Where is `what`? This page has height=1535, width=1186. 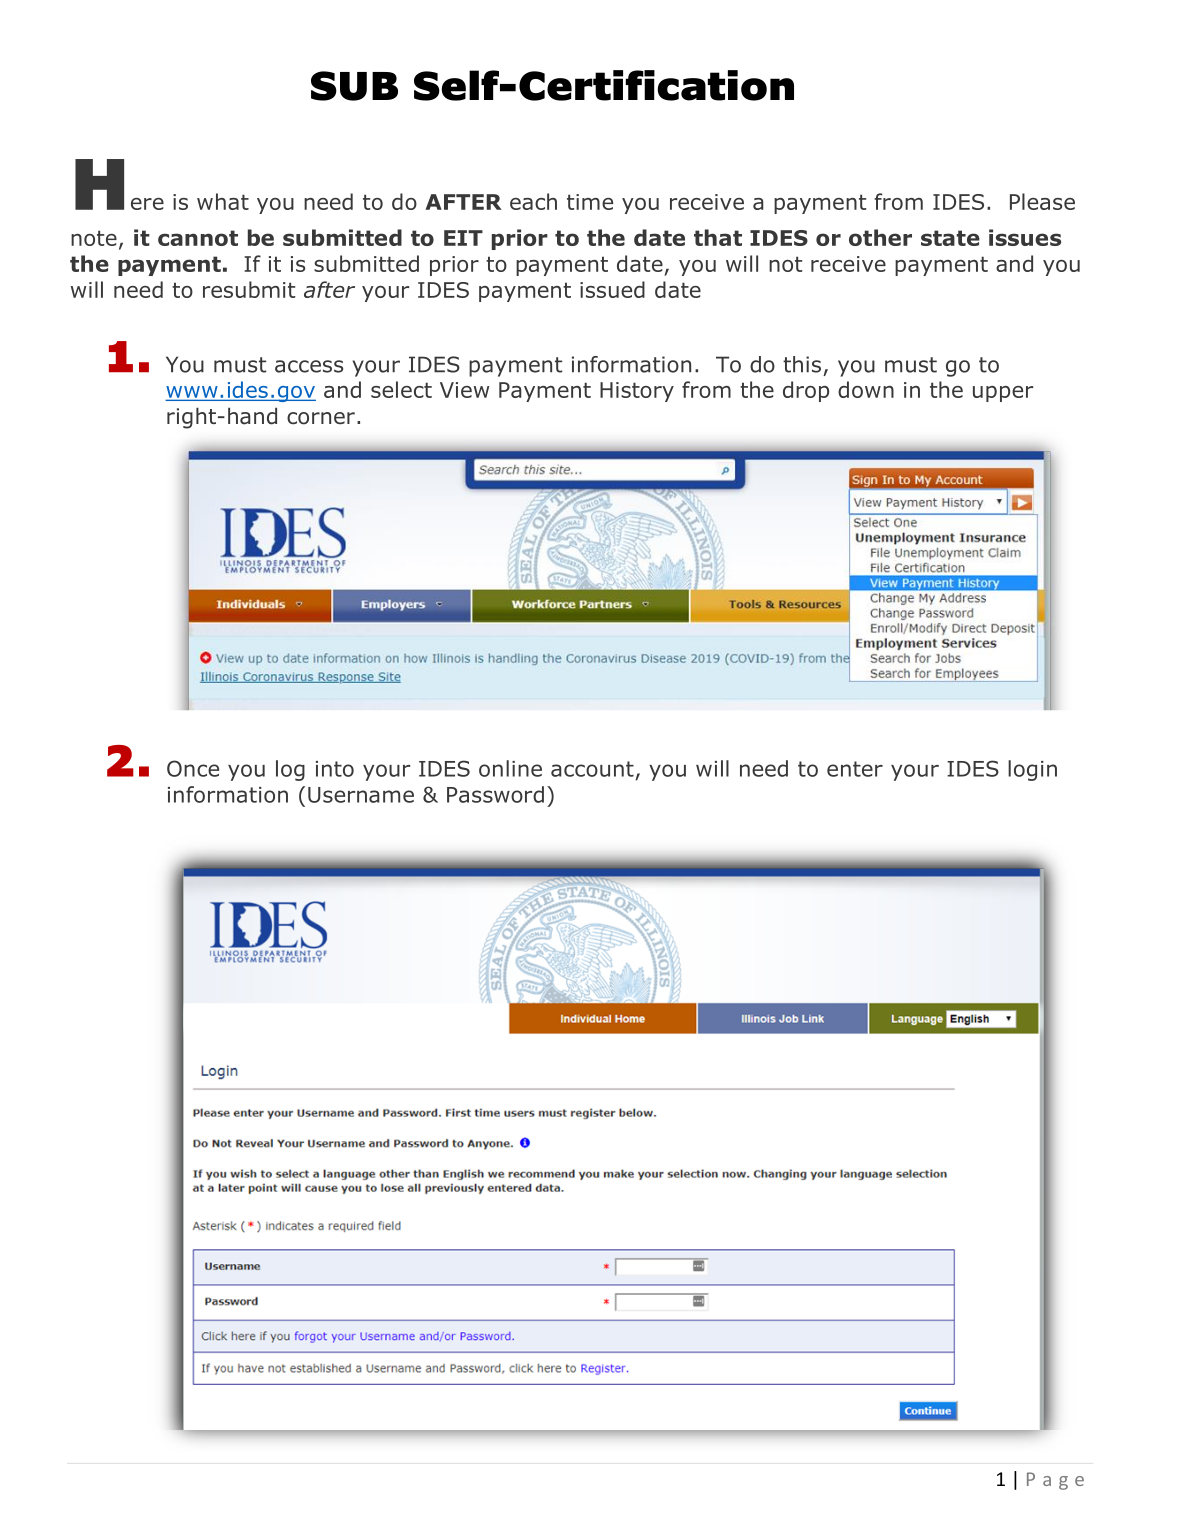
what is located at coordinates (223, 201).
